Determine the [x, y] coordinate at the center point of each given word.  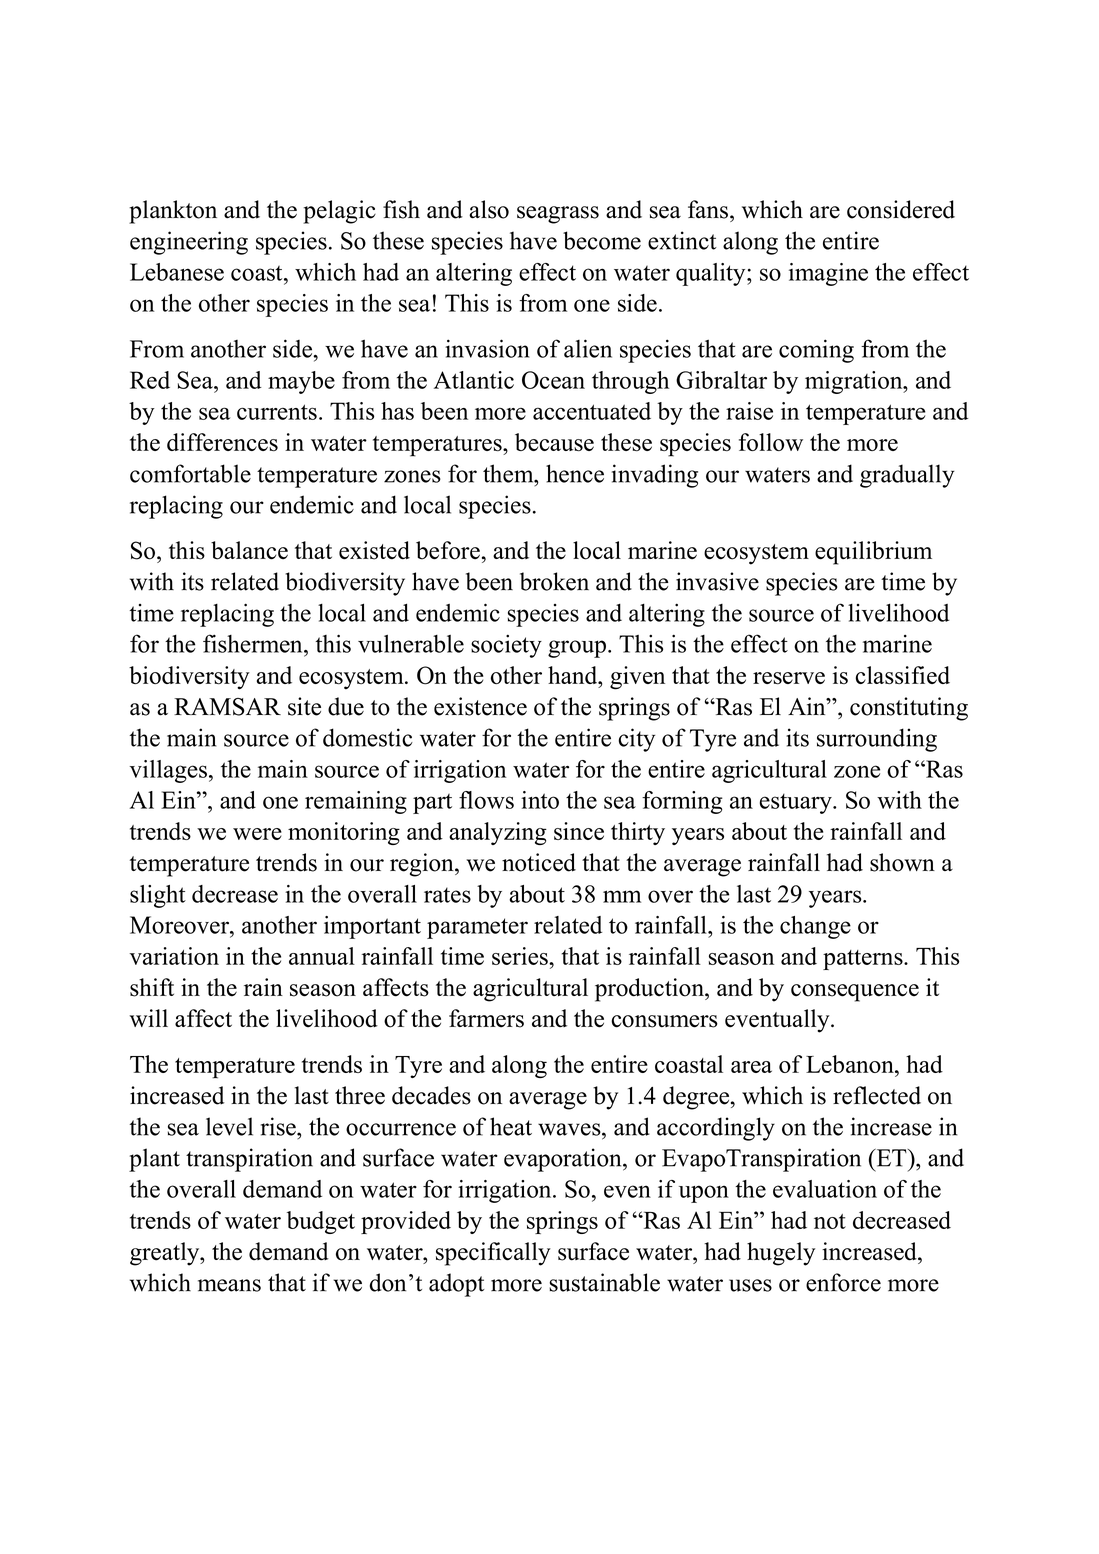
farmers [486, 1018]
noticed [539, 862]
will [148, 1018]
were [257, 834]
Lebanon [851, 1064]
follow [771, 442]
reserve [789, 678]
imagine [828, 274]
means [229, 1285]
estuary [797, 804]
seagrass [558, 215]
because [554, 442]
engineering [189, 243]
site [304, 706]
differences [222, 442]
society [506, 646]
